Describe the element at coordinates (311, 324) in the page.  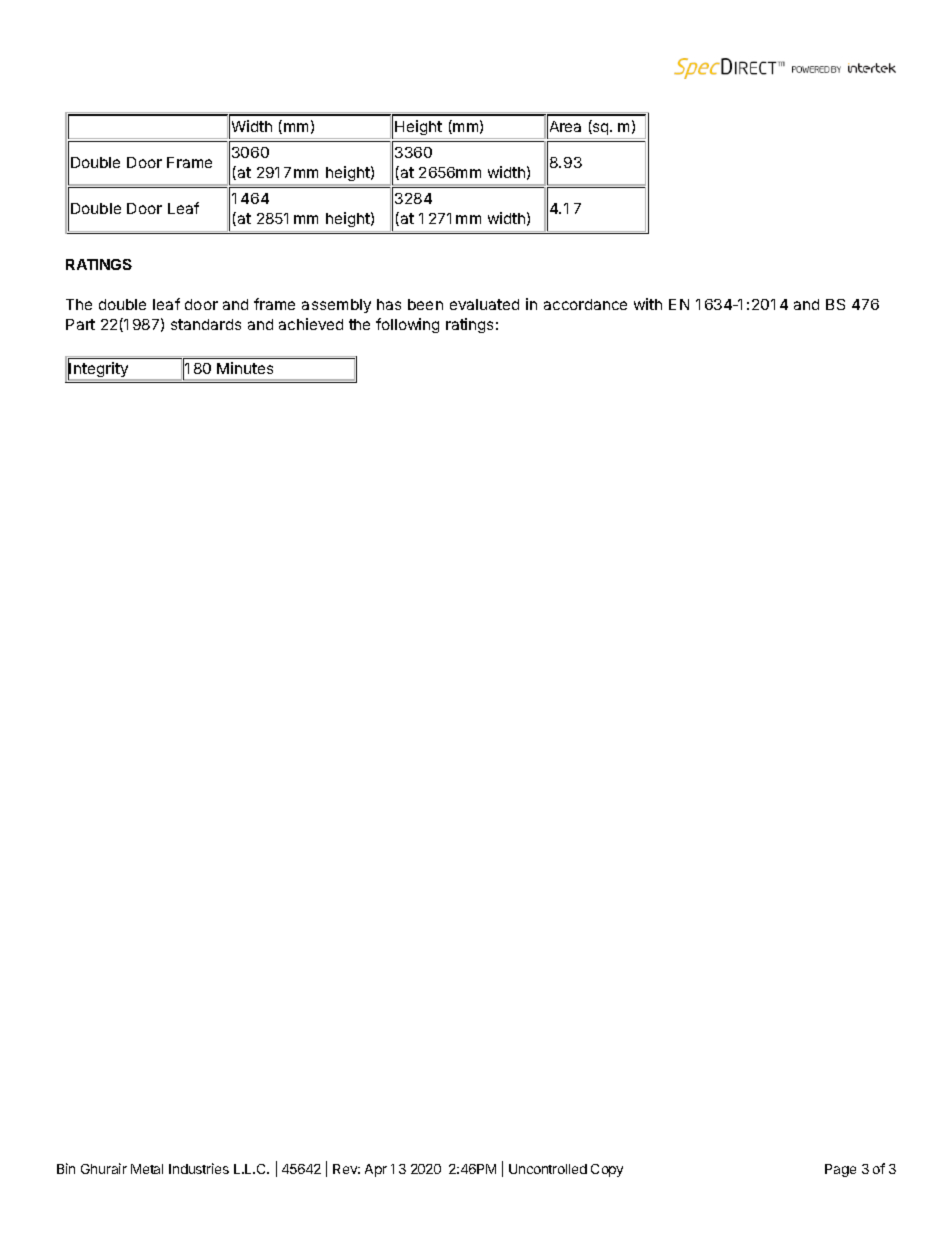
I see `achieved` at that location.
